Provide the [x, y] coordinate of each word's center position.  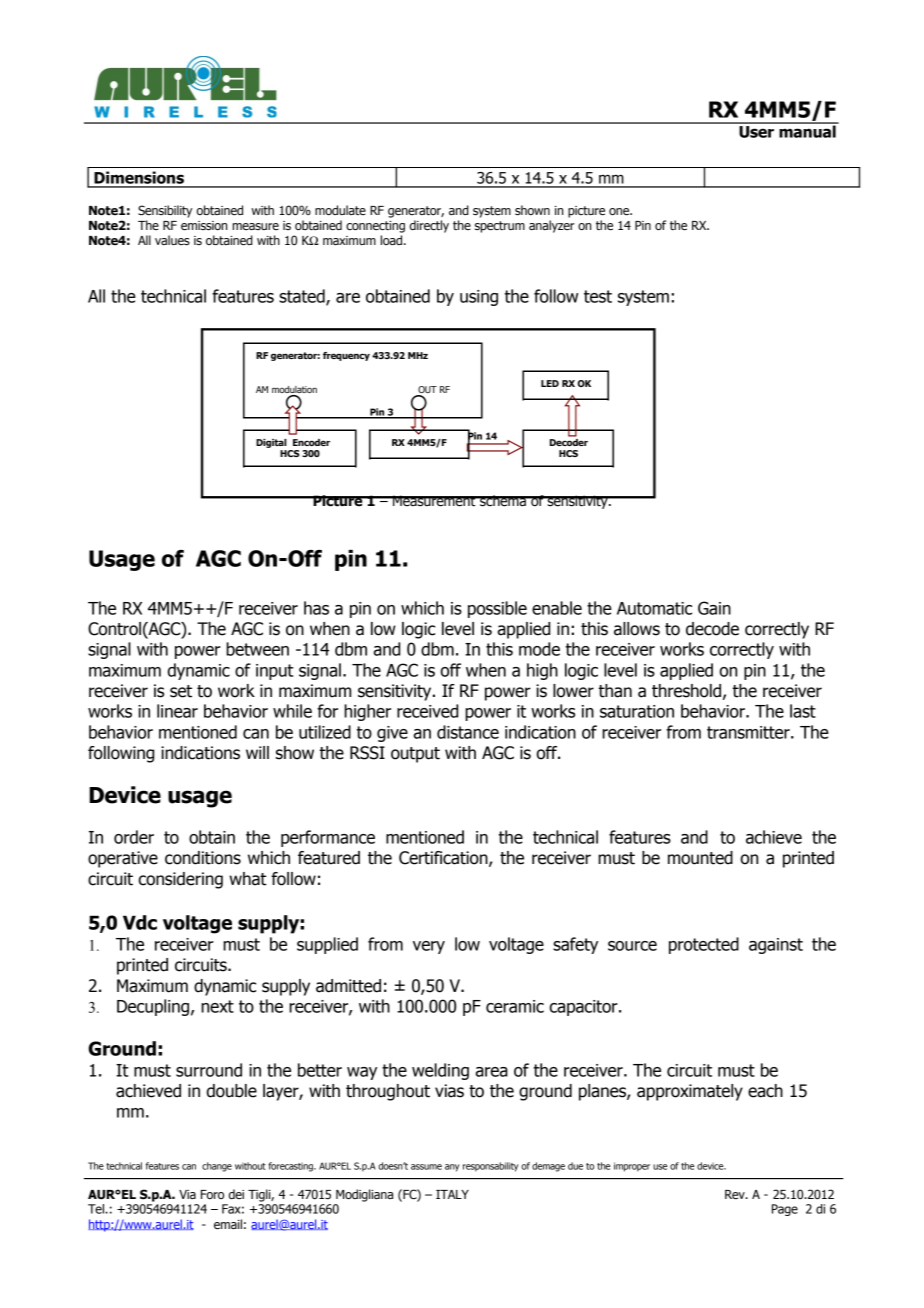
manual [807, 130]
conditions [203, 858]
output [415, 755]
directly [429, 226]
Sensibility [165, 211]
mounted [700, 858]
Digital [271, 443]
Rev [736, 1195]
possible [497, 609]
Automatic [654, 608]
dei [236, 1194]
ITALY [452, 1194]
